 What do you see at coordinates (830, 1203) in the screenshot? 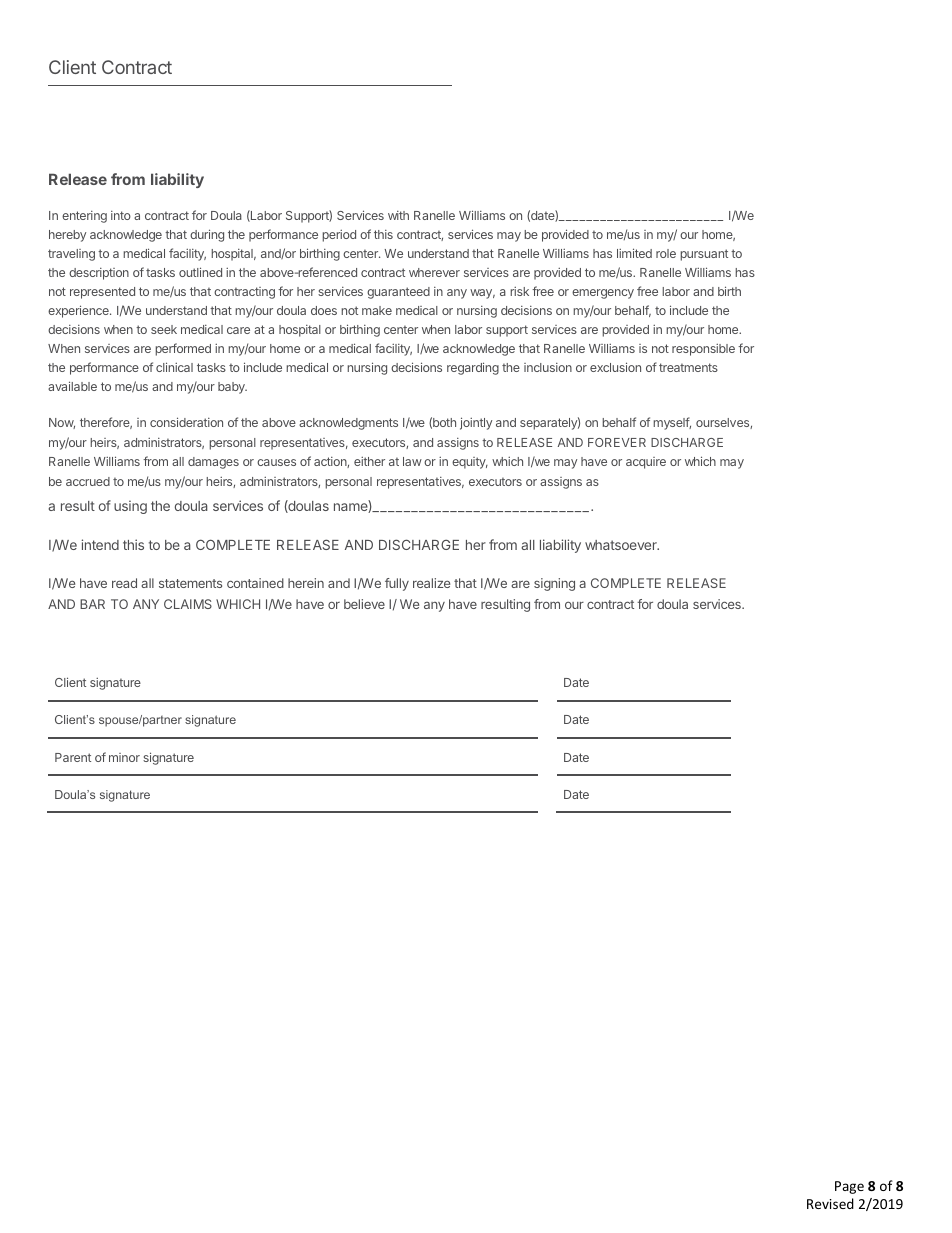
I see `Revised` at bounding box center [830, 1203].
